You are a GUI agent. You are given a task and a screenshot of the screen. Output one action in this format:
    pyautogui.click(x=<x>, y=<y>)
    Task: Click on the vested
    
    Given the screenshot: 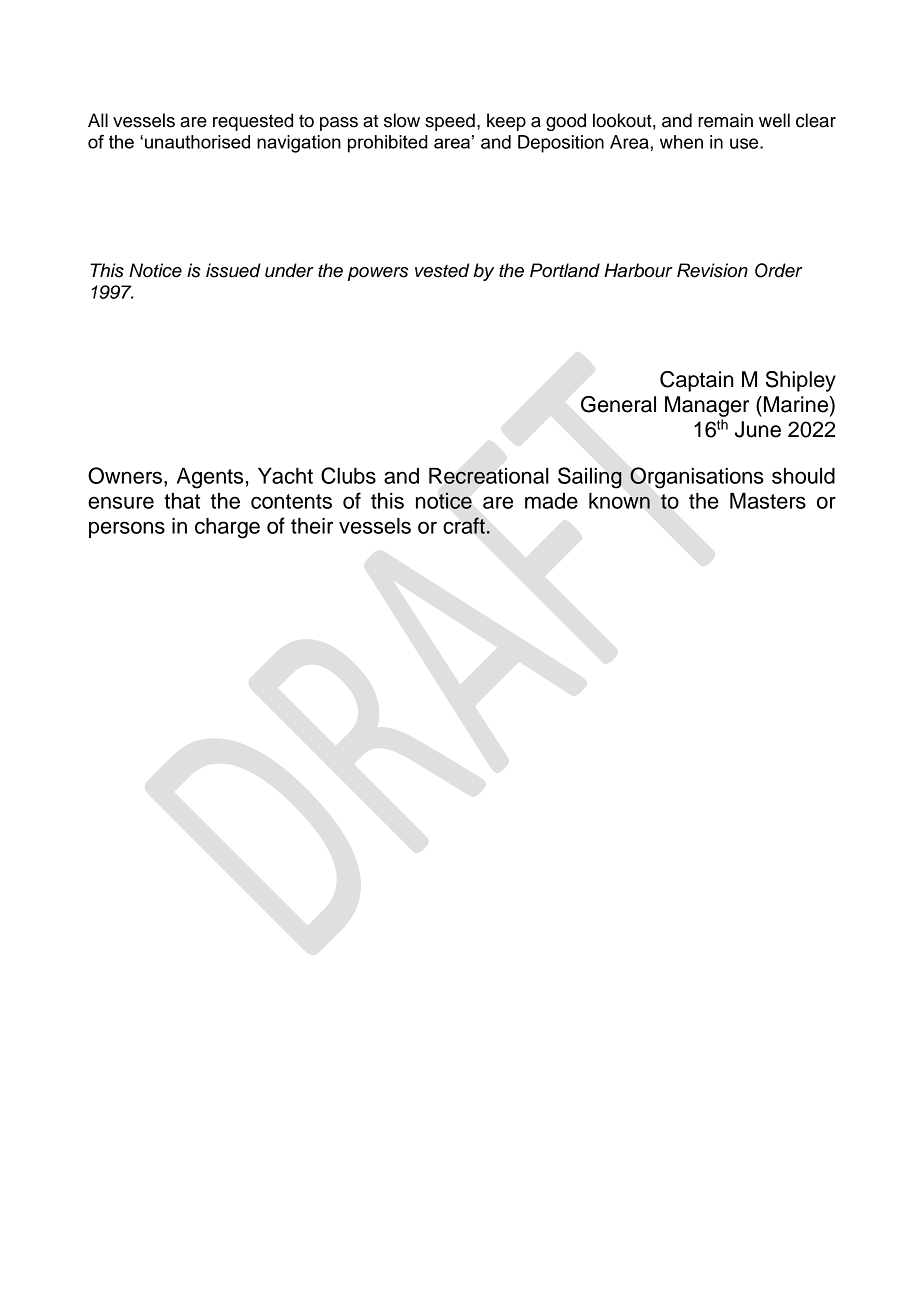 What is the action you would take?
    pyautogui.click(x=442, y=270)
